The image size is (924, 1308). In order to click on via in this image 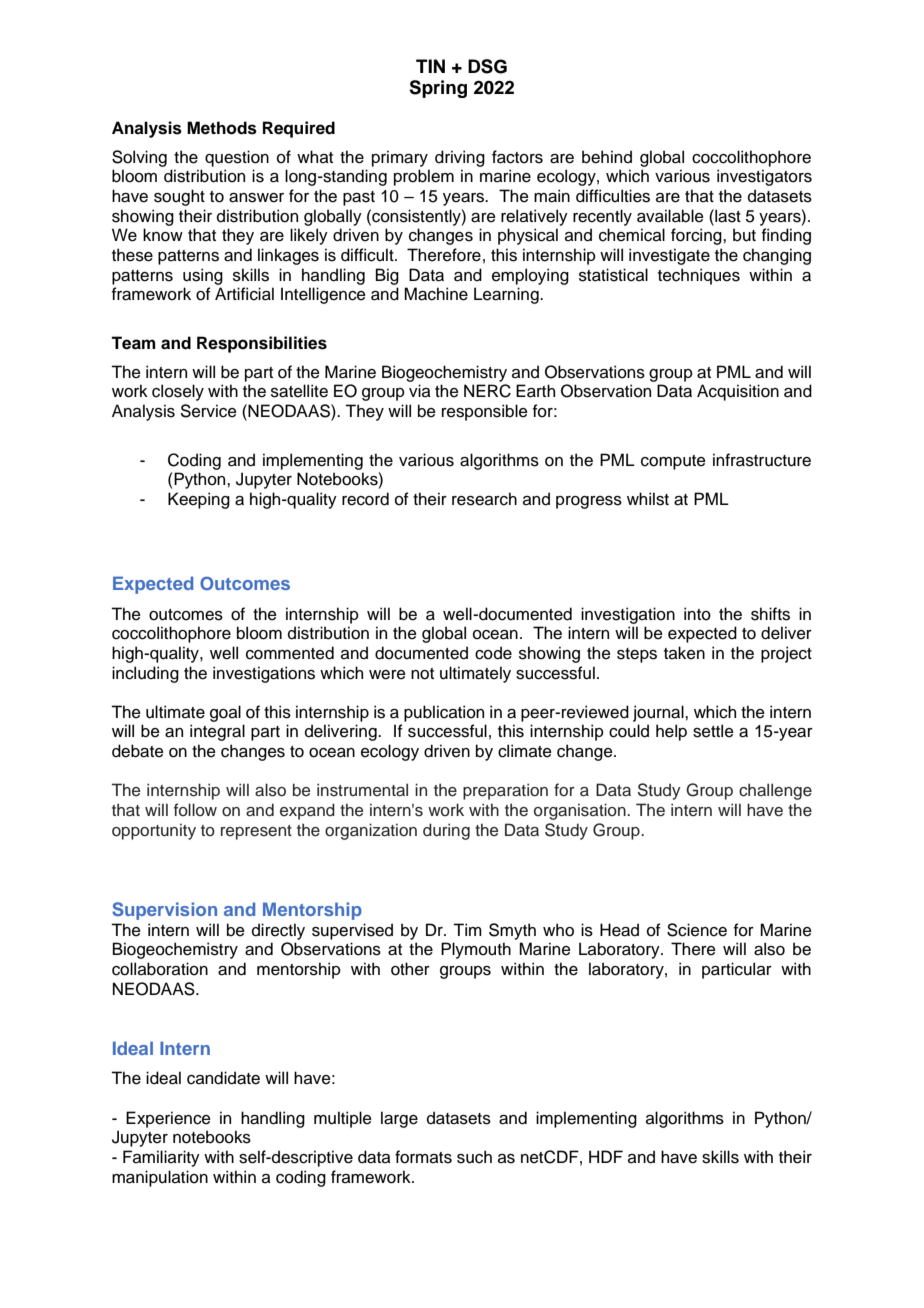, I will do `click(420, 391)`.
